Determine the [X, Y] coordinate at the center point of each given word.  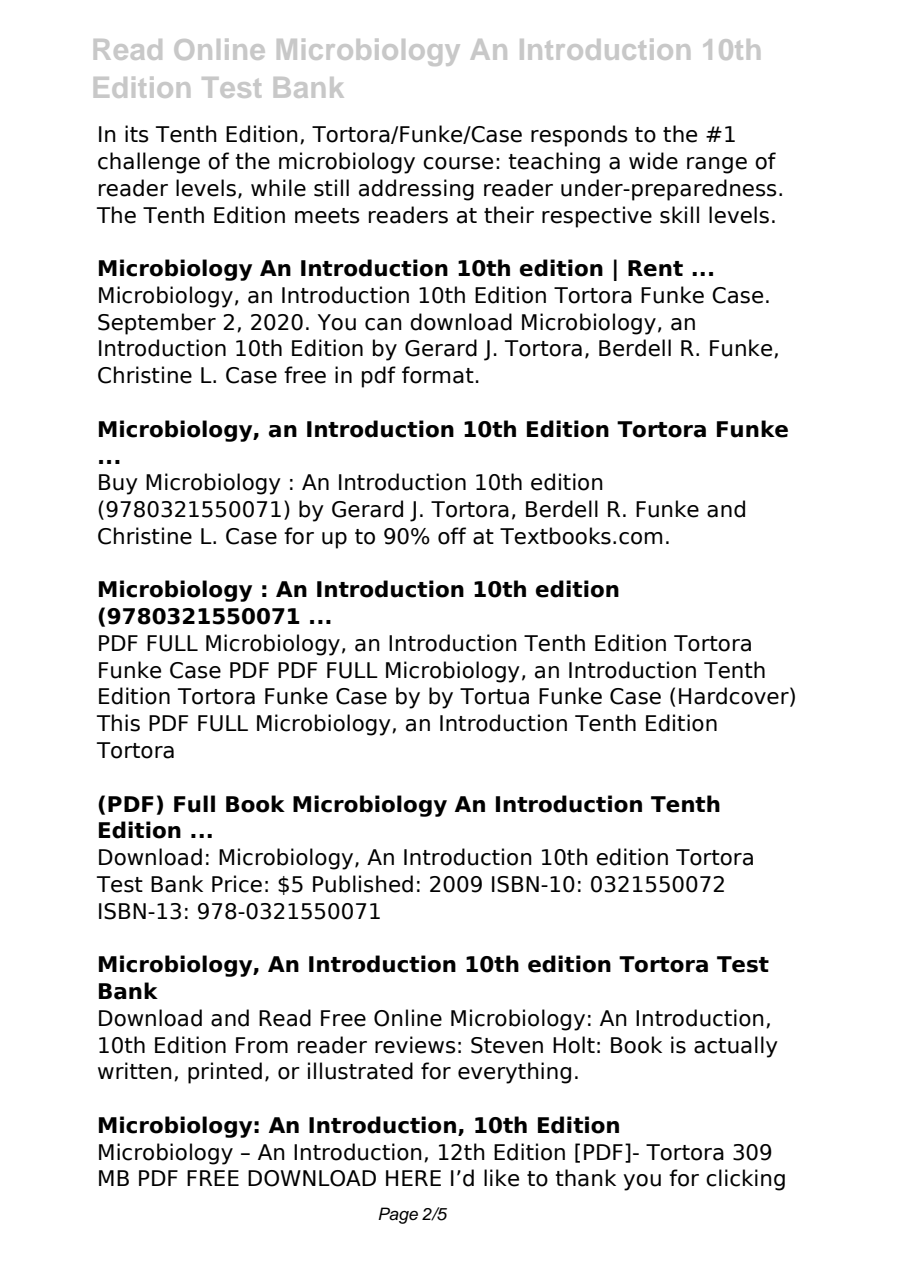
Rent [655, 268]
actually [736, 1047]
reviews [415, 1045]
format [438, 375]
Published [363, 884]
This [118, 723]
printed [225, 1073]
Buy [118, 484]
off [452, 536]
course [458, 163]
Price [237, 884]
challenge [149, 163]
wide [653, 161]
